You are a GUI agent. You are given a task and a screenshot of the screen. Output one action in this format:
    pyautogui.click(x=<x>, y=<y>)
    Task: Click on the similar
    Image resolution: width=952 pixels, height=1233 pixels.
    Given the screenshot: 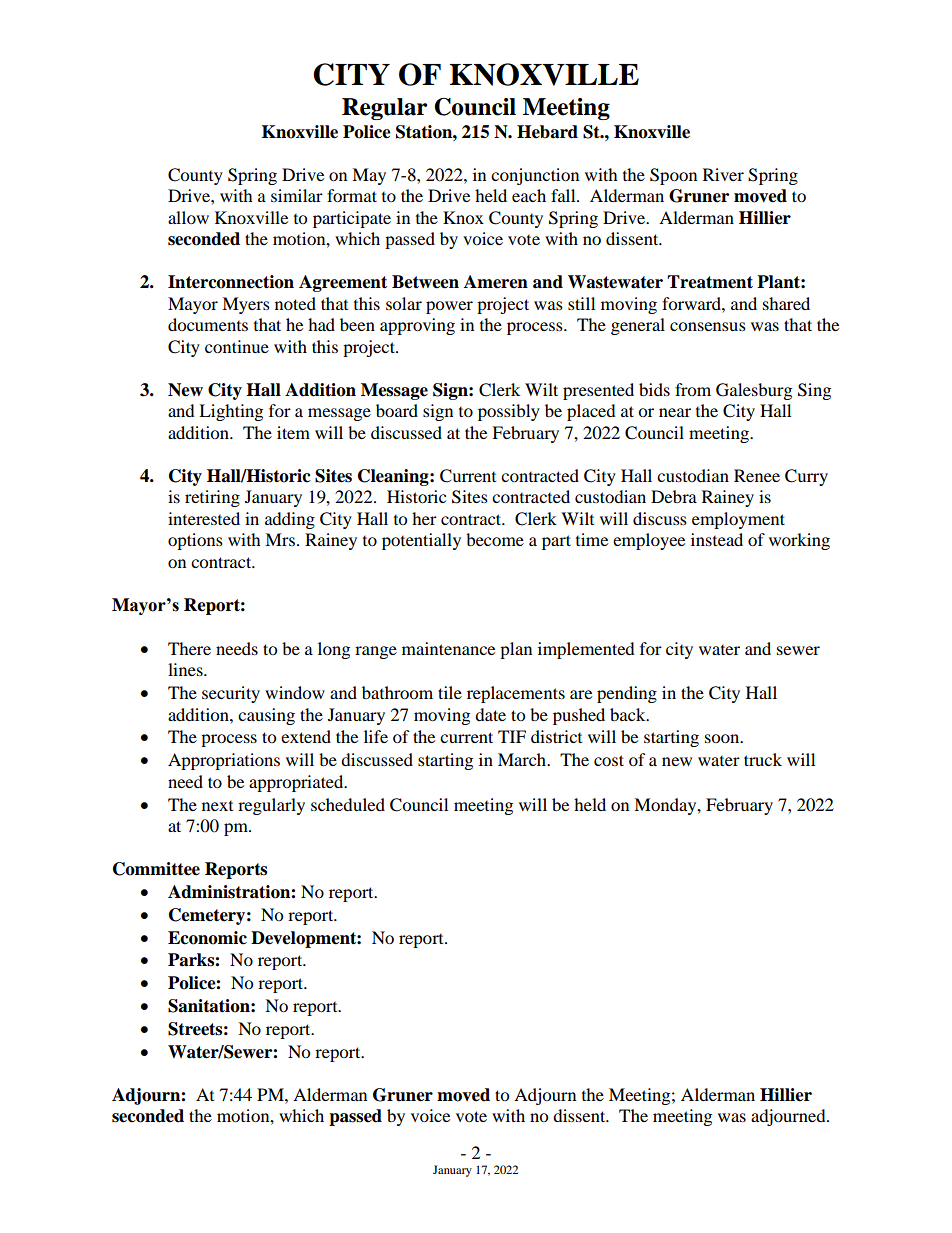 What is the action you would take?
    pyautogui.click(x=297, y=195)
